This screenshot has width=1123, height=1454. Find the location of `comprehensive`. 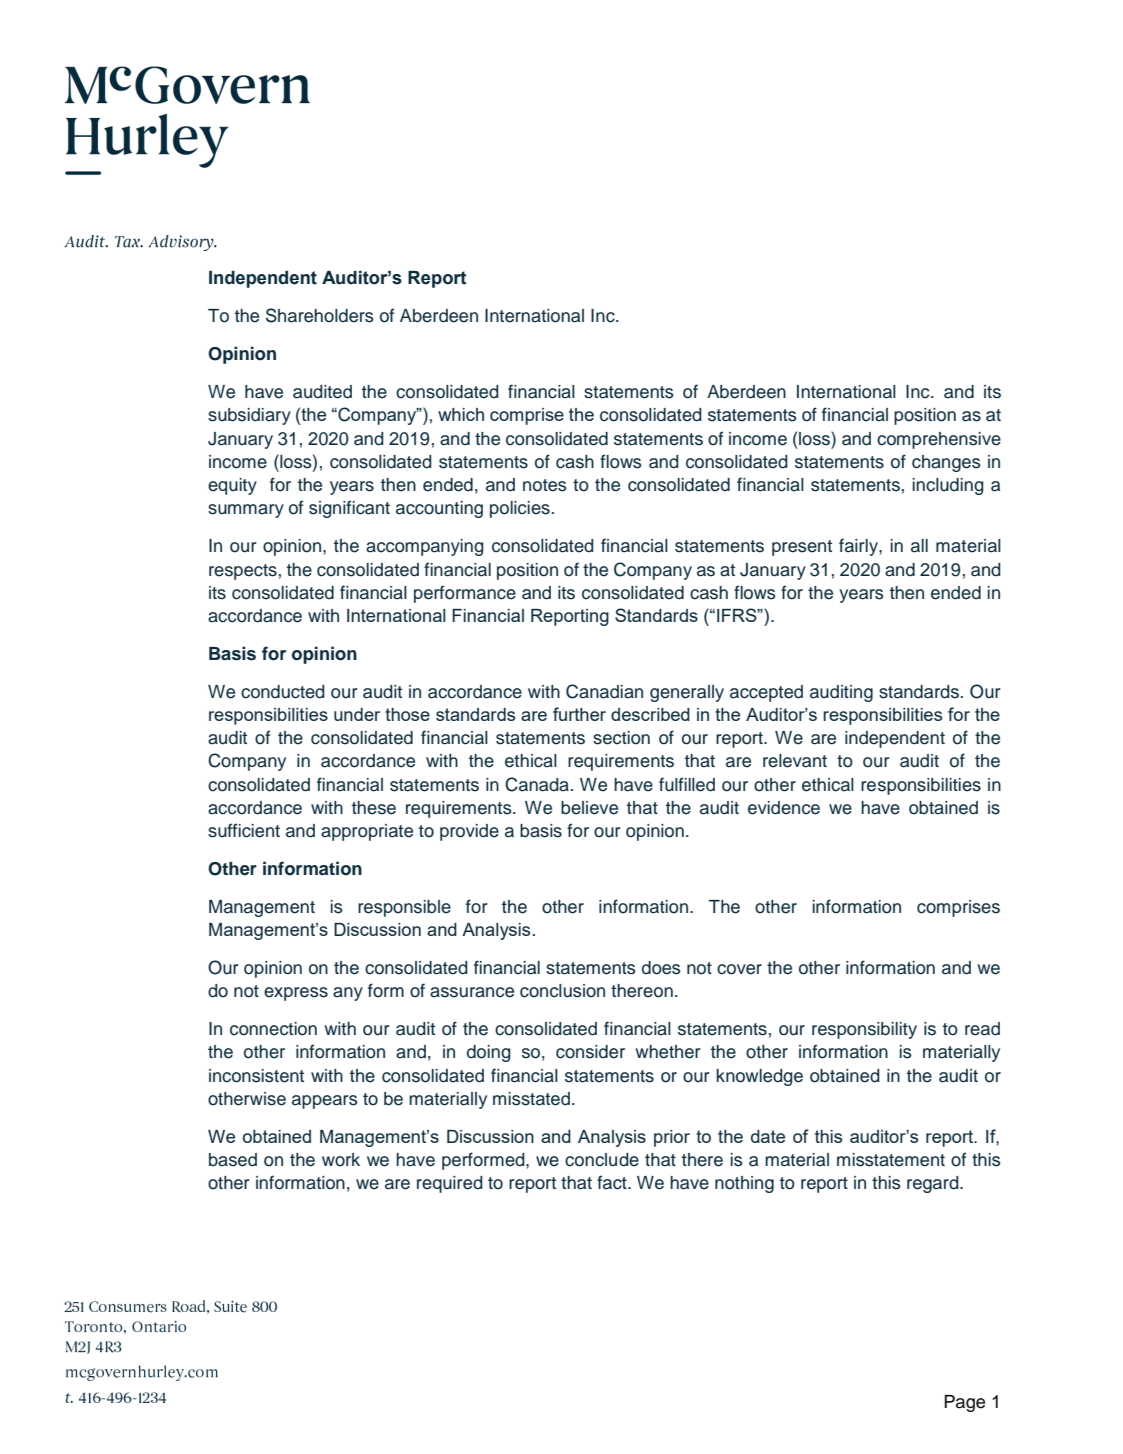

comprehensive is located at coordinates (939, 440).
